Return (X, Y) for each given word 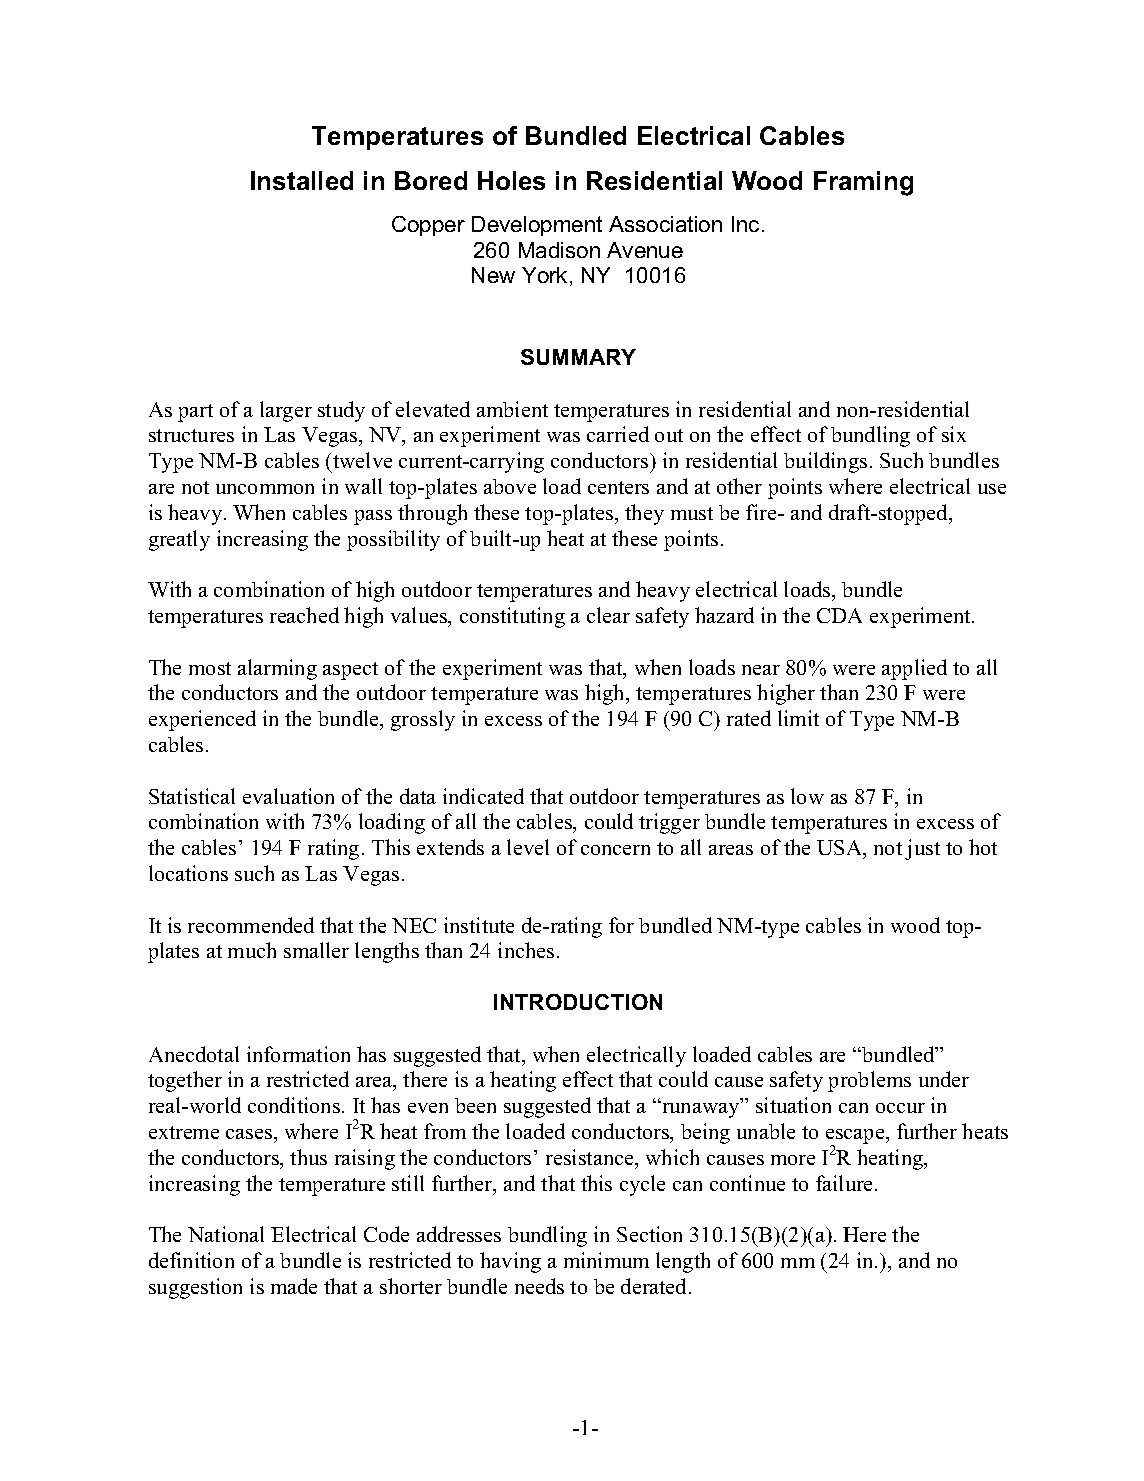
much (252, 950)
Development (537, 226)
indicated (483, 796)
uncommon (265, 489)
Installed (302, 180)
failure (846, 1183)
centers (618, 487)
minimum (606, 1260)
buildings (825, 462)
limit (798, 718)
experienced (202, 720)
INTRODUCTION (578, 1002)
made (294, 1286)
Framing (863, 183)
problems (869, 1081)
